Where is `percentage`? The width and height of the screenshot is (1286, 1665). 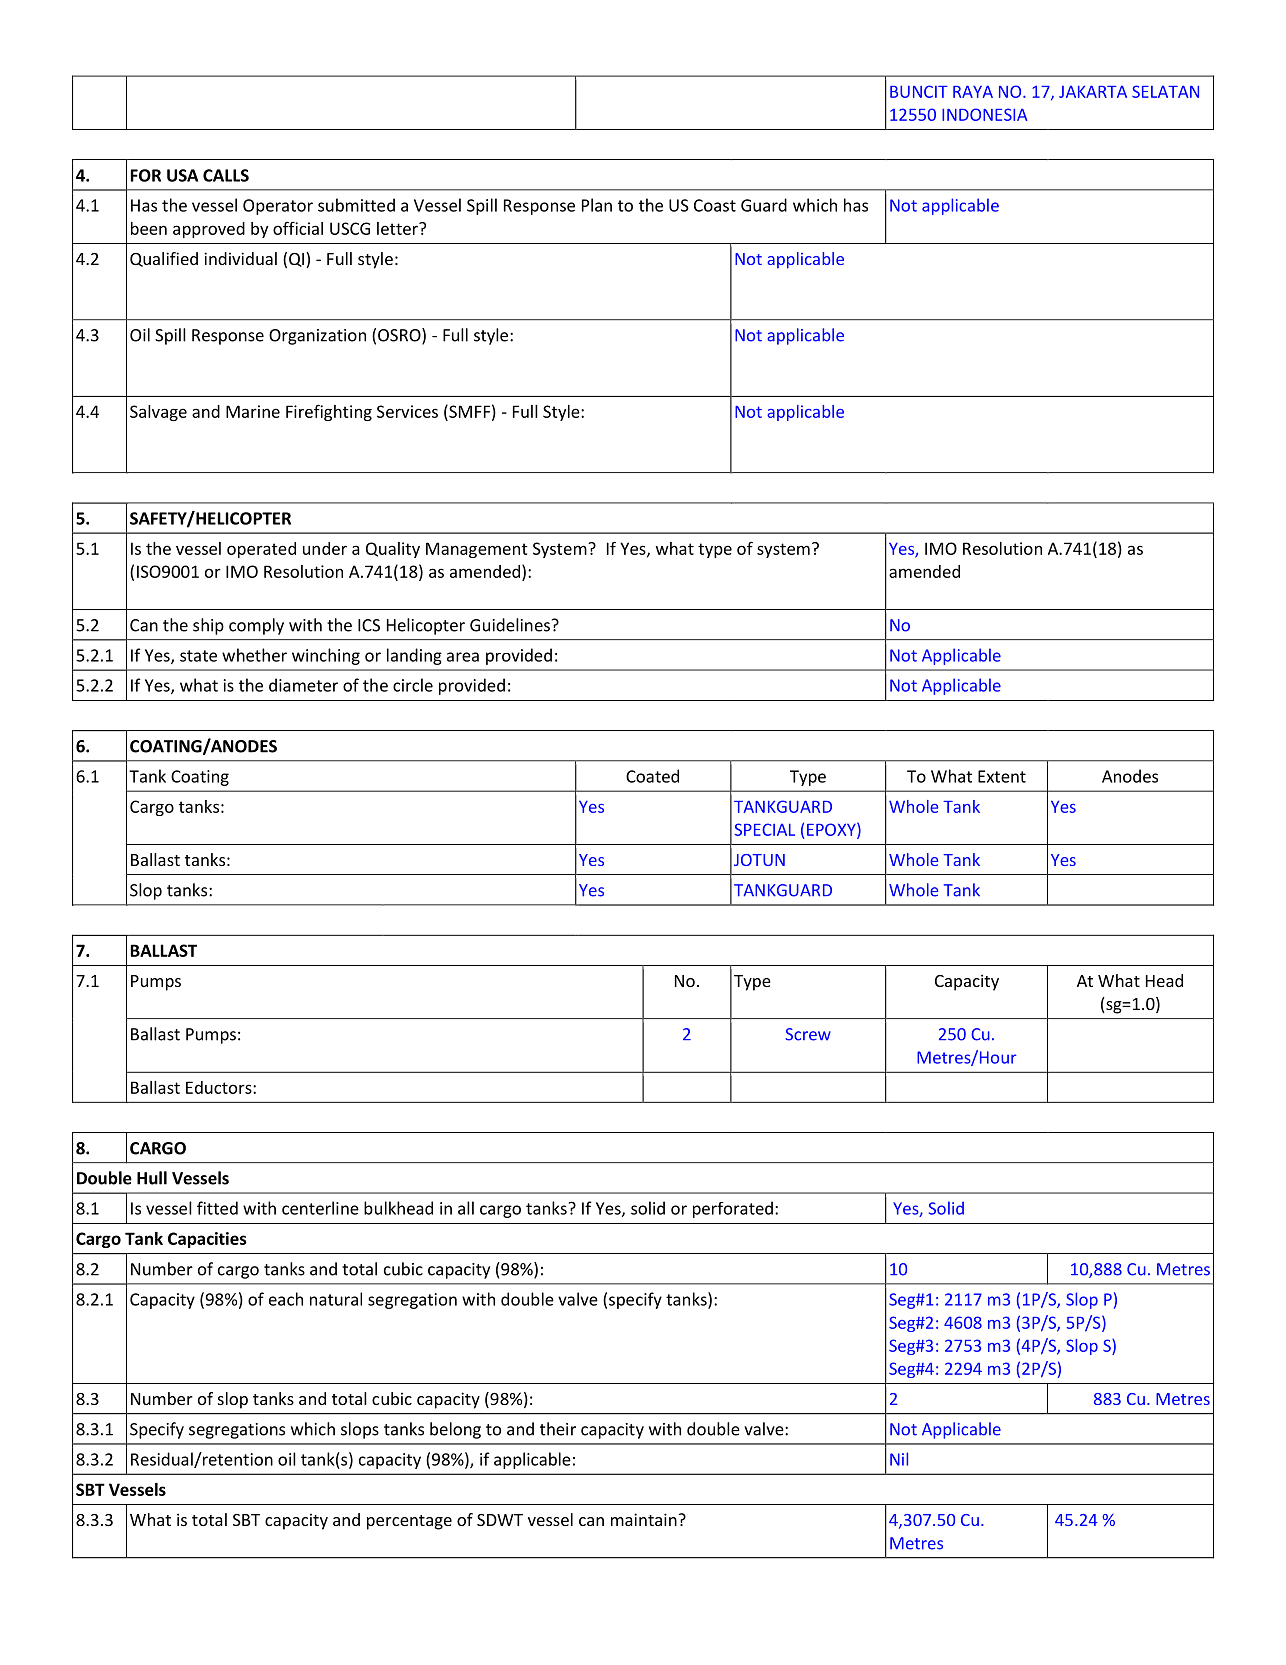 percentage is located at coordinates (409, 1522).
